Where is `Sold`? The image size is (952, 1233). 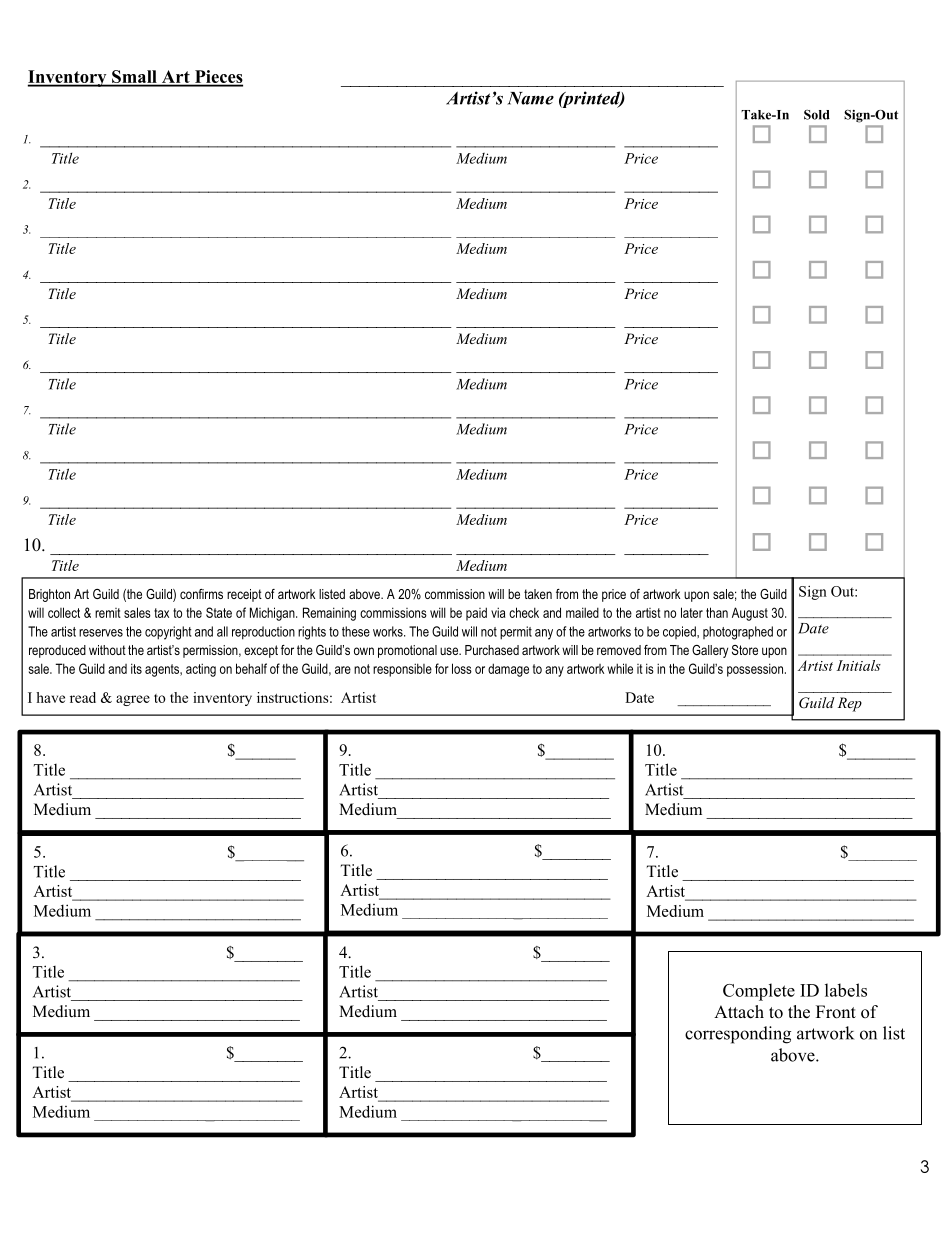 Sold is located at coordinates (817, 115).
